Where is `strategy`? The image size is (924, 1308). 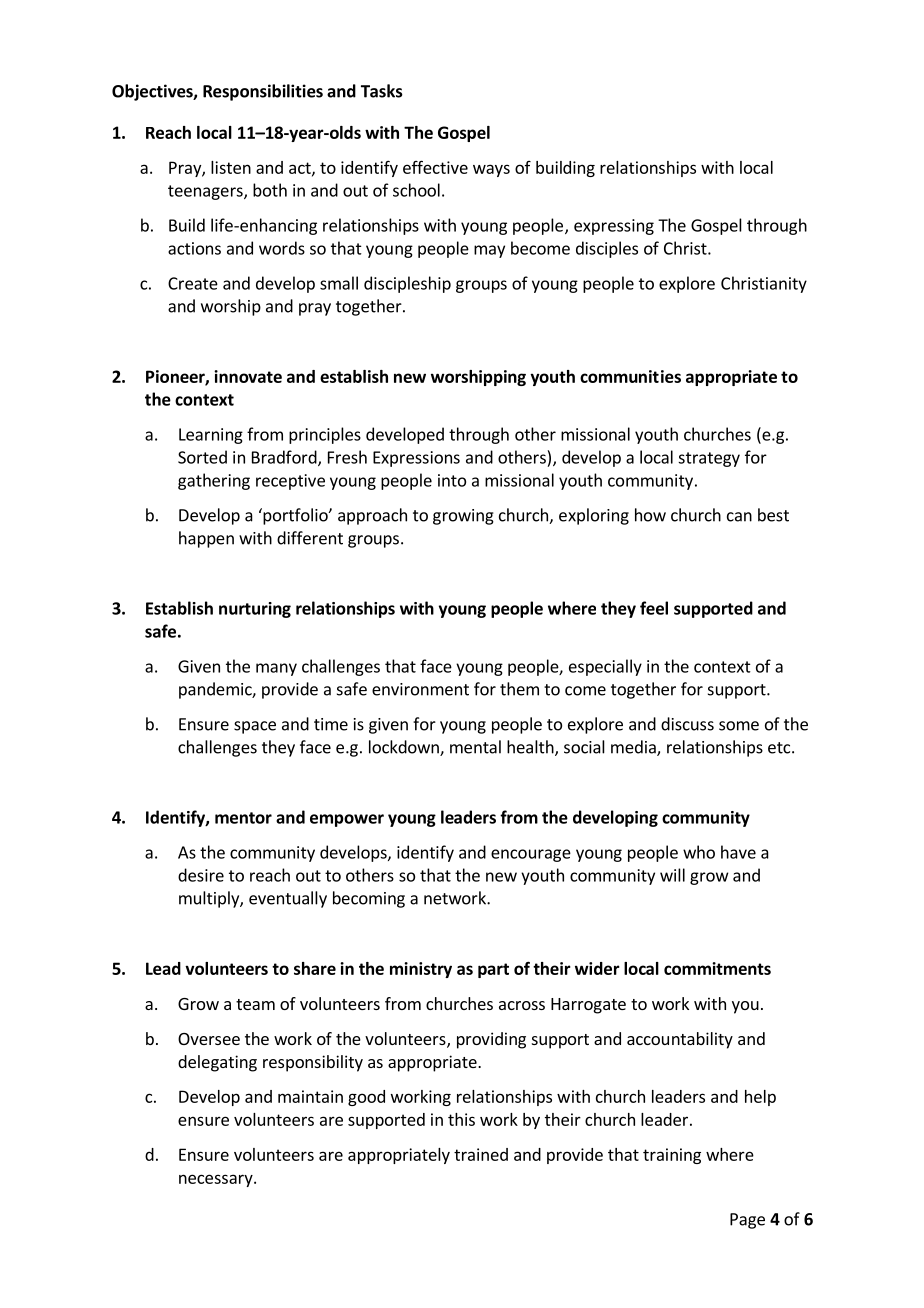
strategy is located at coordinates (709, 459).
